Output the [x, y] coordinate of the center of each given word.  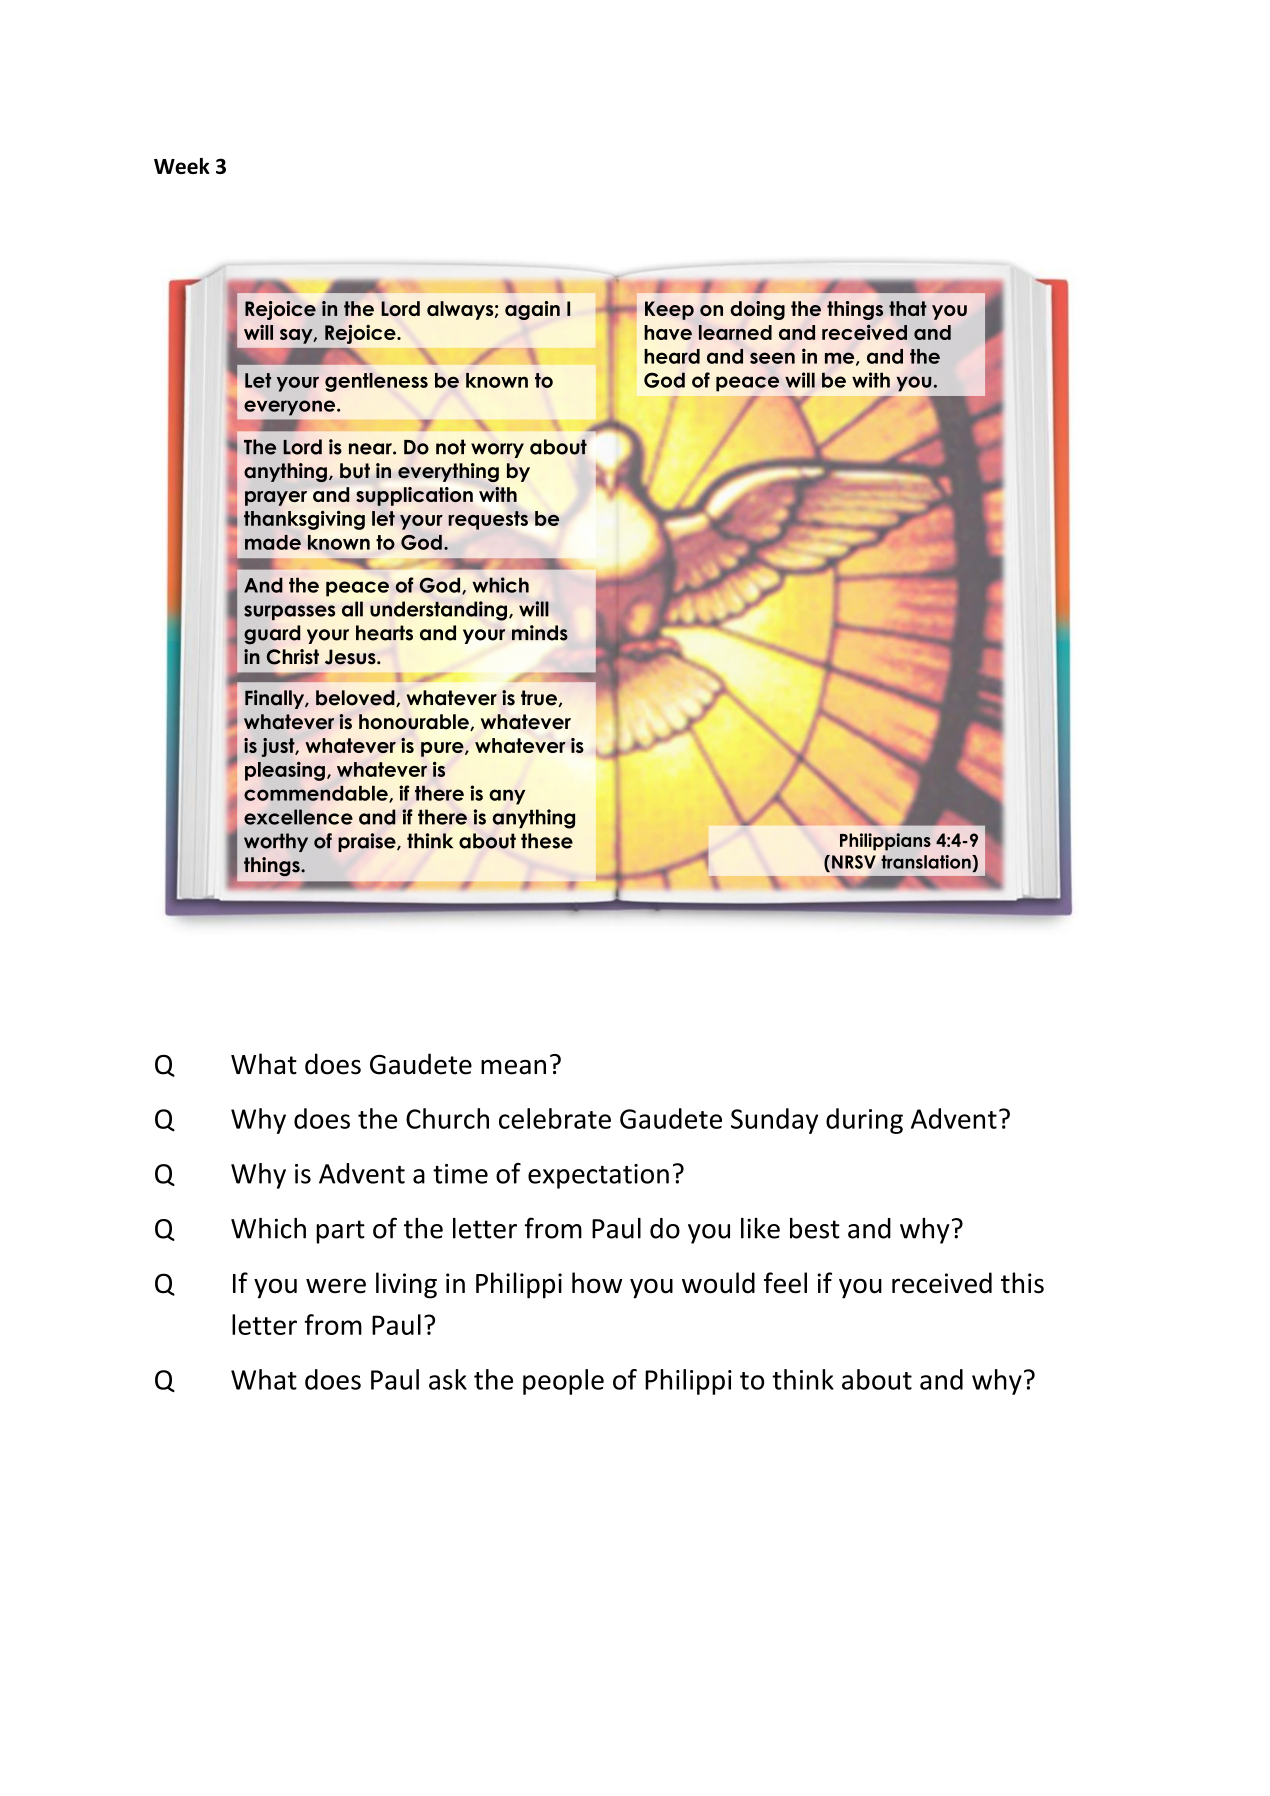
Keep [669, 310]
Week [182, 166]
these [547, 841]
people [563, 1382]
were [336, 1286]
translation [927, 862]
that [908, 308]
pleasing [285, 771]
